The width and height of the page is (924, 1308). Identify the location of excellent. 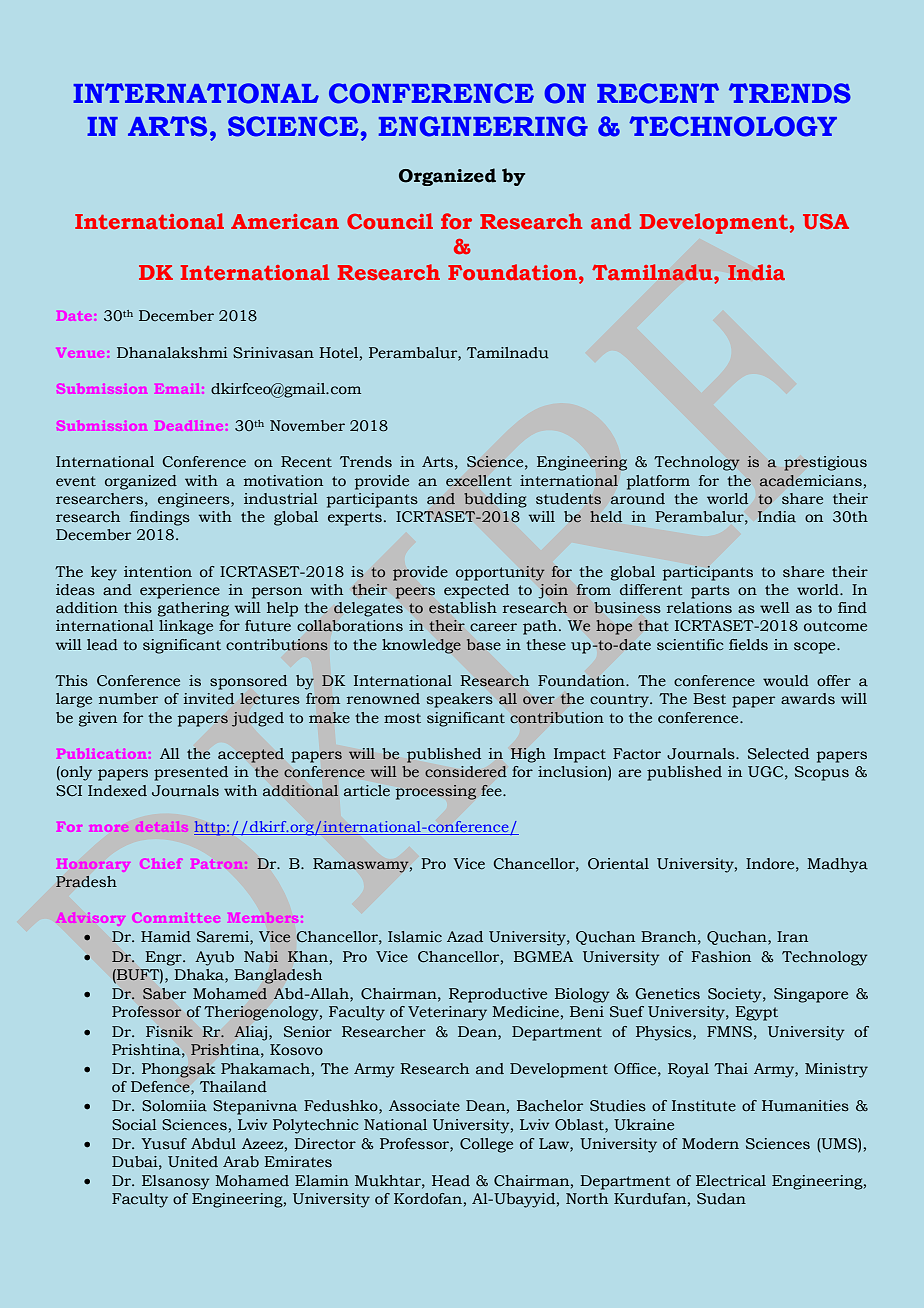
(479, 481).
